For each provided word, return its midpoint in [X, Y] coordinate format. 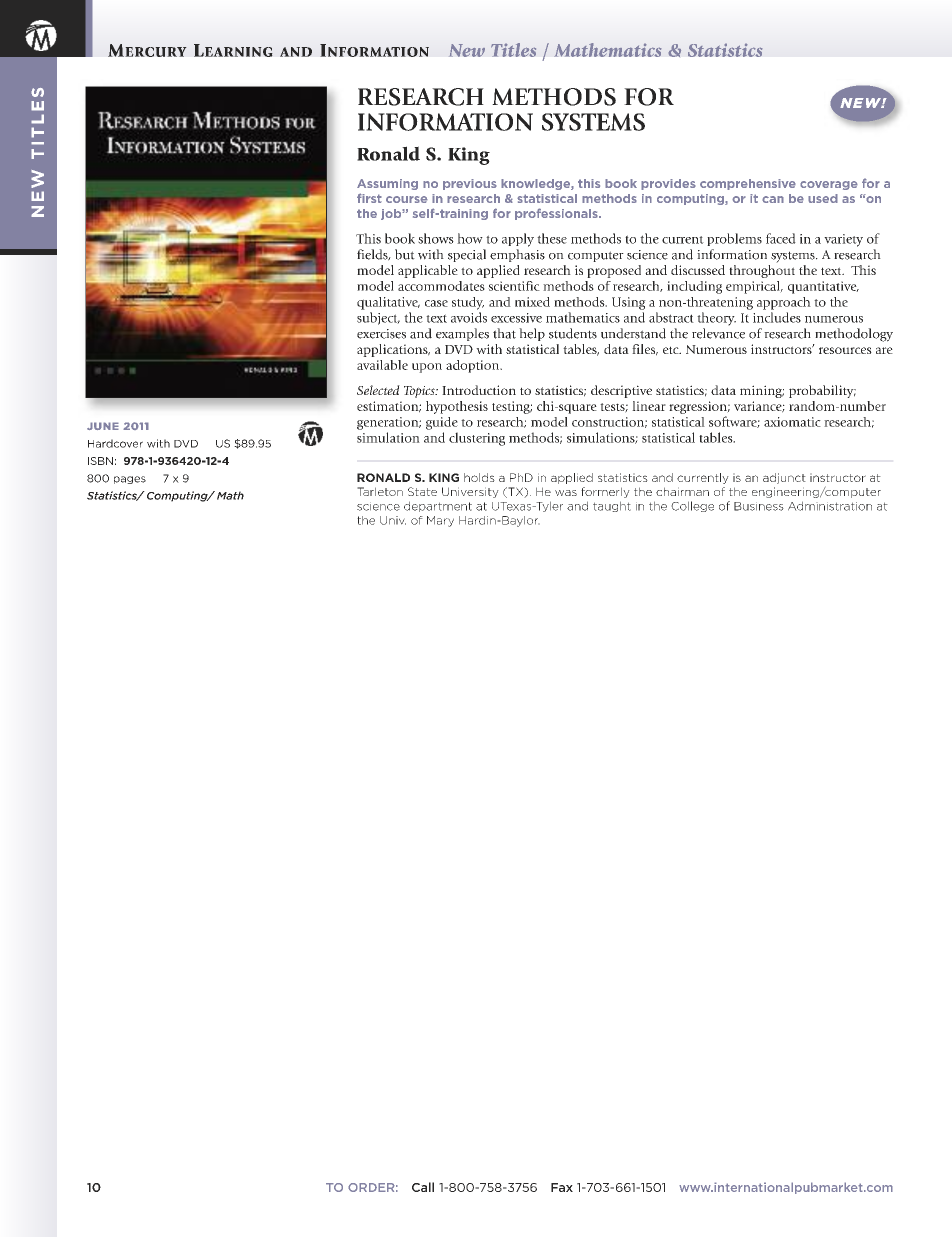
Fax [562, 1187]
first [369, 198]
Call [423, 1187]
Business [759, 506]
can [773, 199]
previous [470, 184]
